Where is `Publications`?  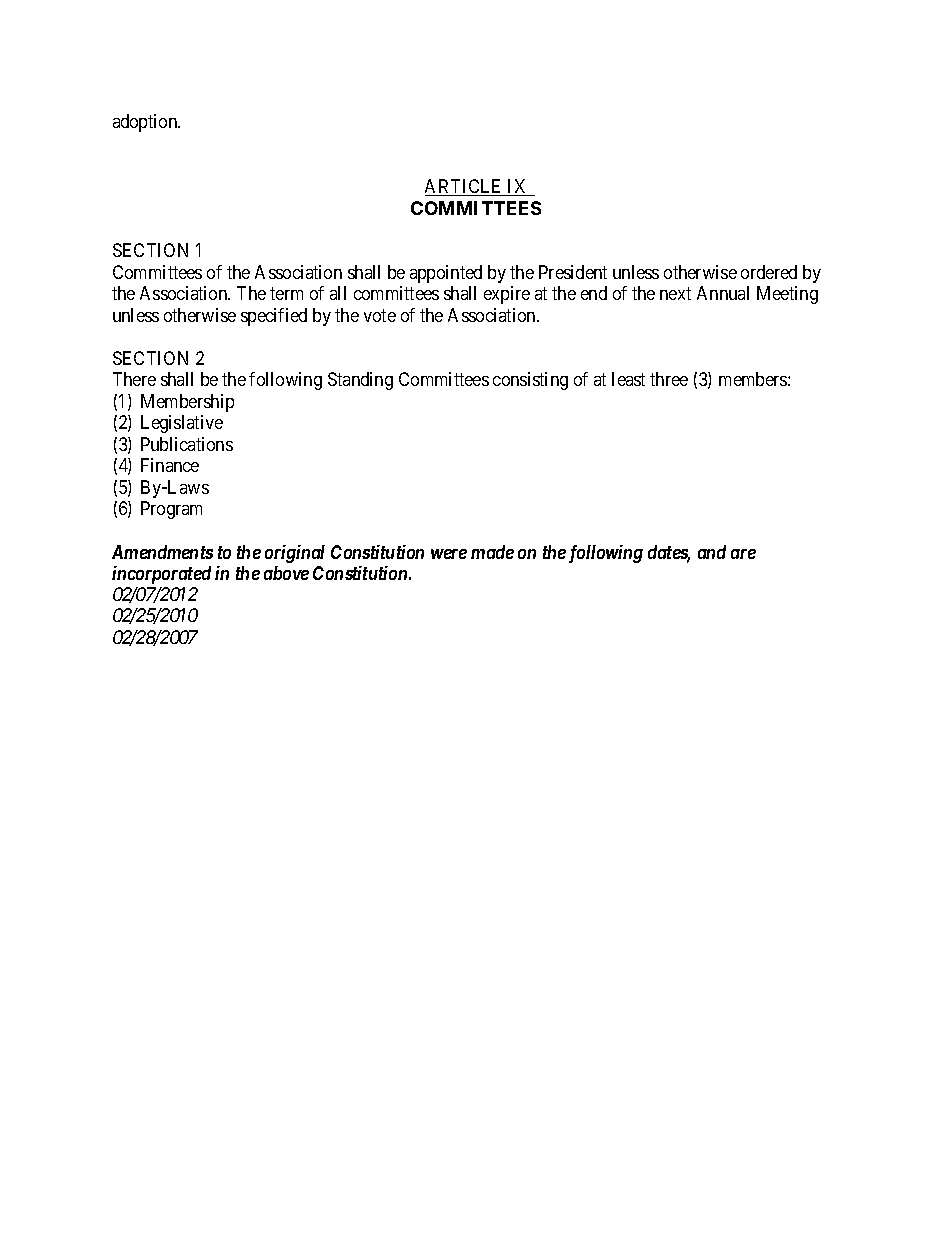 Publications is located at coordinates (187, 444).
